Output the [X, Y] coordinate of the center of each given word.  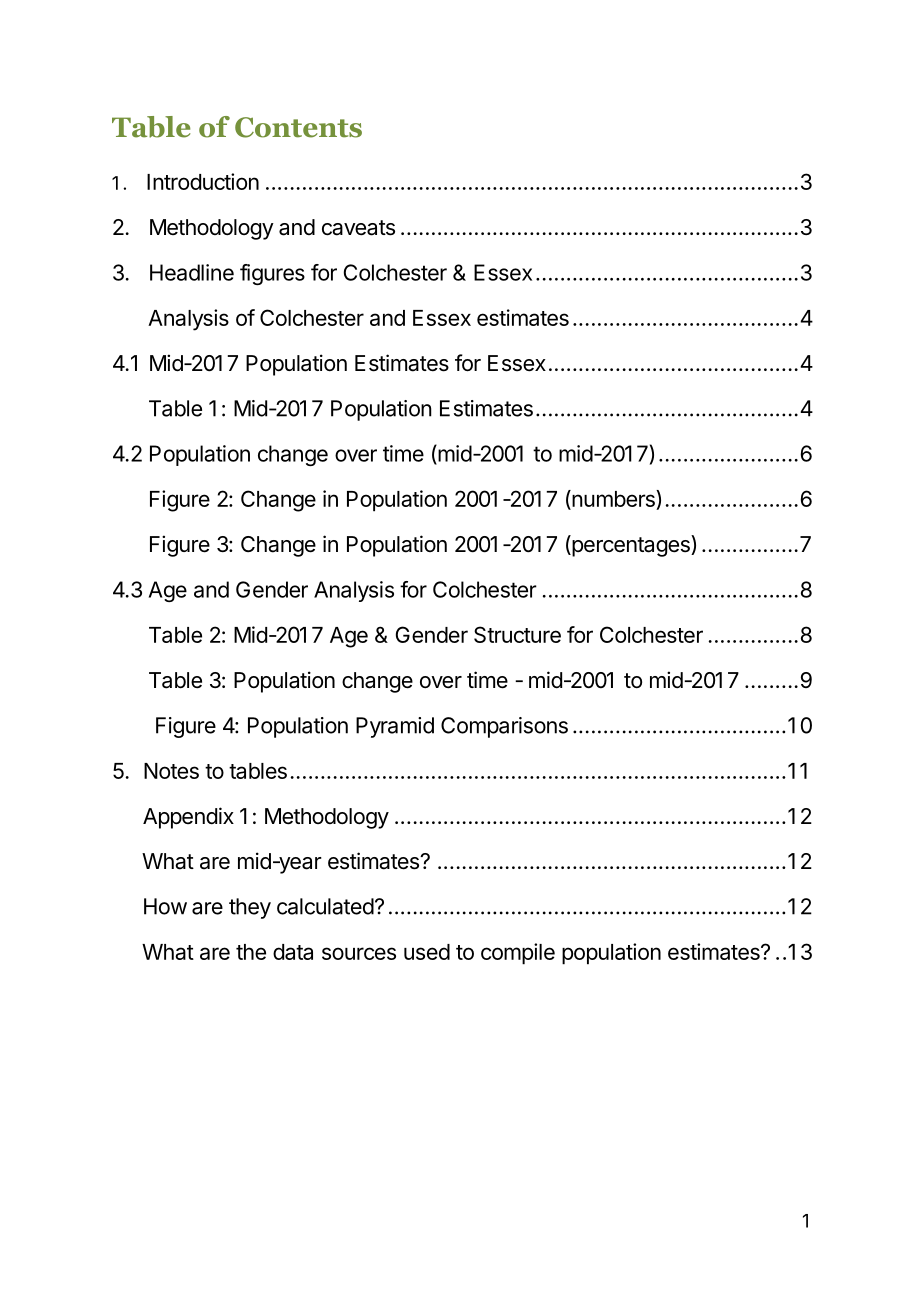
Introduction [203, 181]
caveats [358, 228]
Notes [171, 771]
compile [518, 954]
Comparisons [504, 727]
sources [359, 953]
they [250, 908]
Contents [298, 127]
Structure [517, 634]
